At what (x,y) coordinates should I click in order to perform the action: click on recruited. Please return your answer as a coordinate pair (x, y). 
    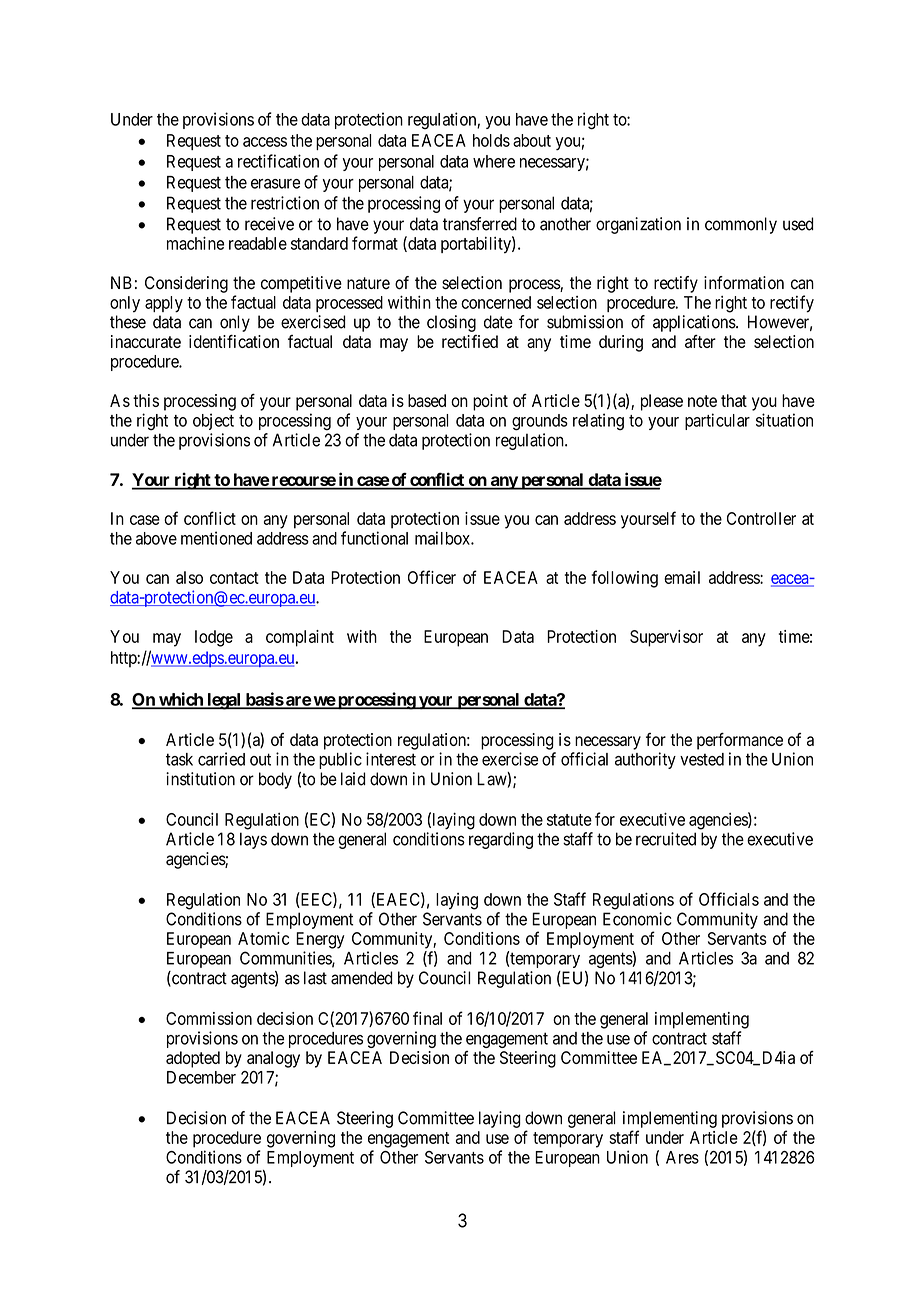
    Looking at the image, I should click on (666, 839).
